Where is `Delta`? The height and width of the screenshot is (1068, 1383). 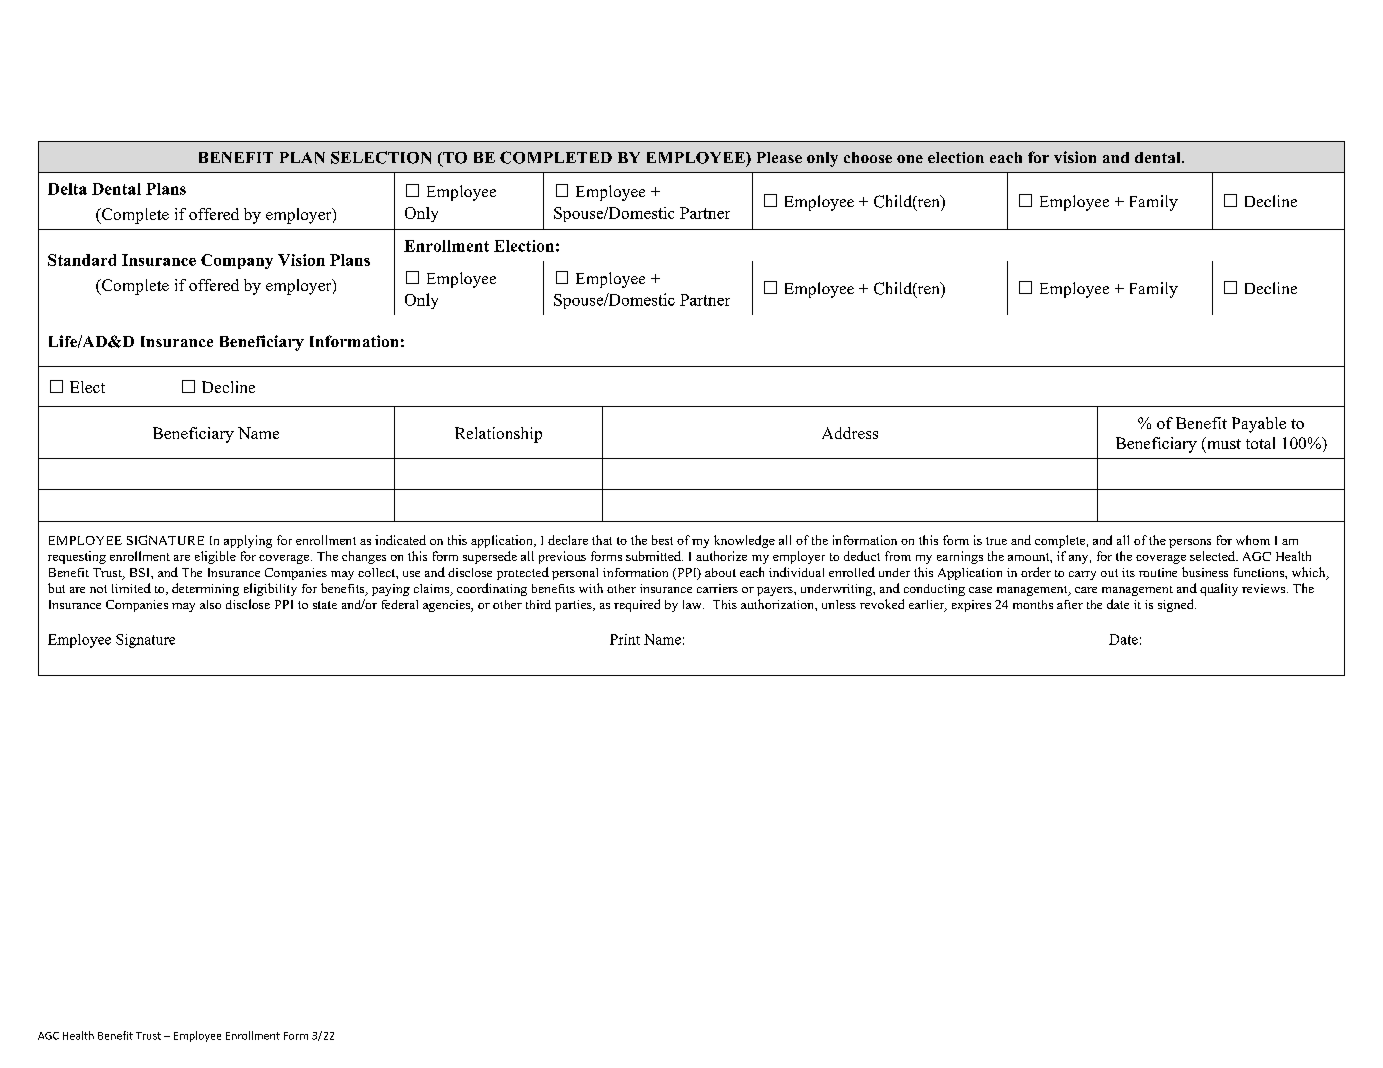 Delta is located at coordinates (67, 189).
